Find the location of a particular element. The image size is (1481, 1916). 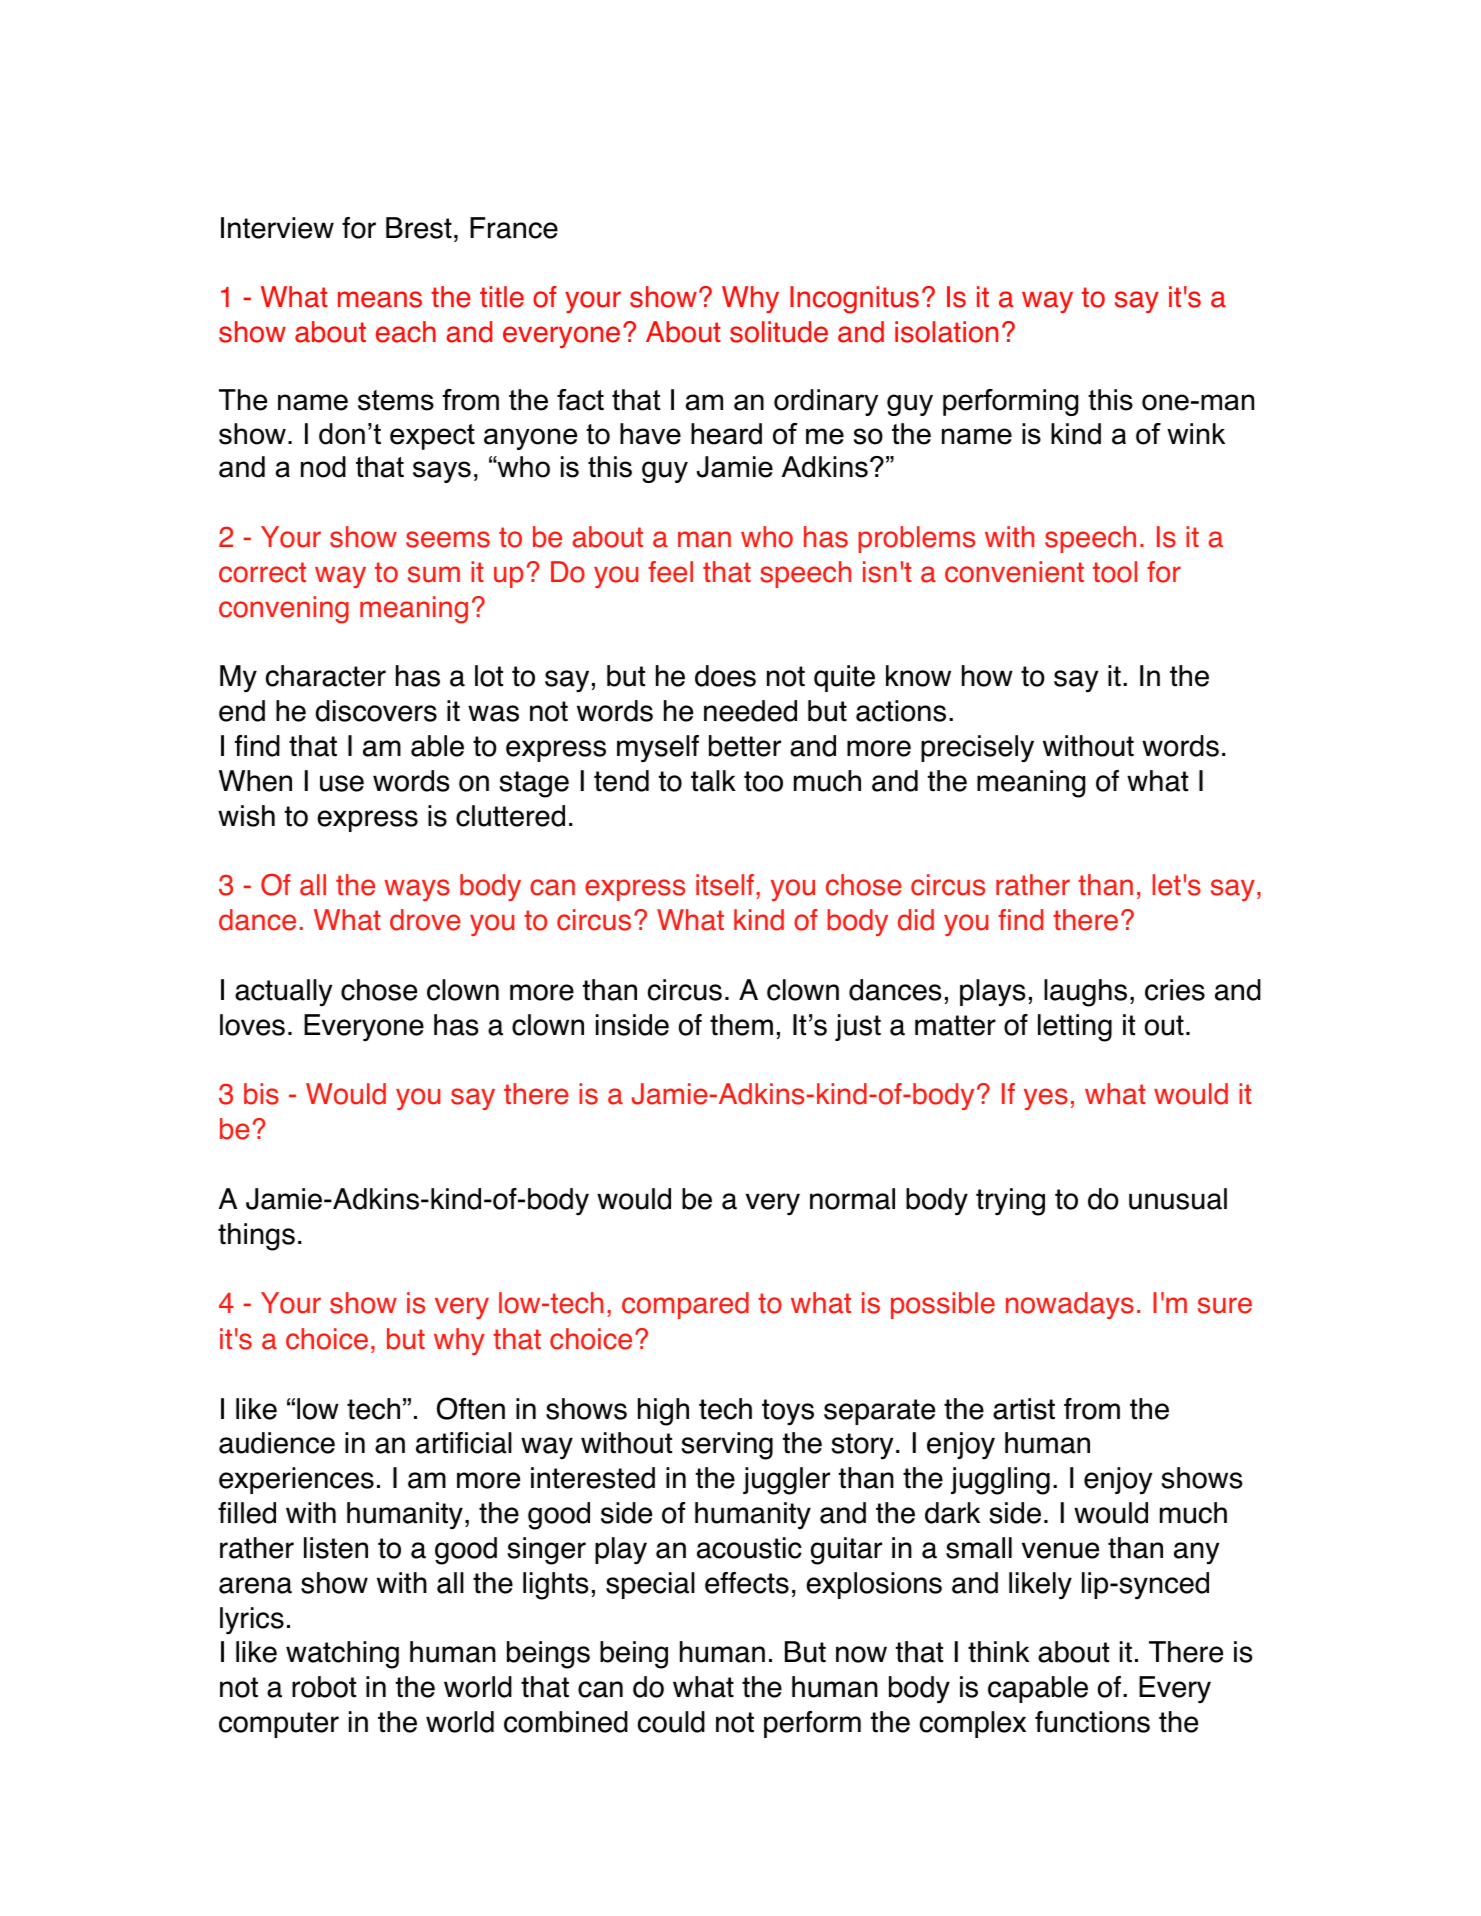

actually is located at coordinates (283, 993).
